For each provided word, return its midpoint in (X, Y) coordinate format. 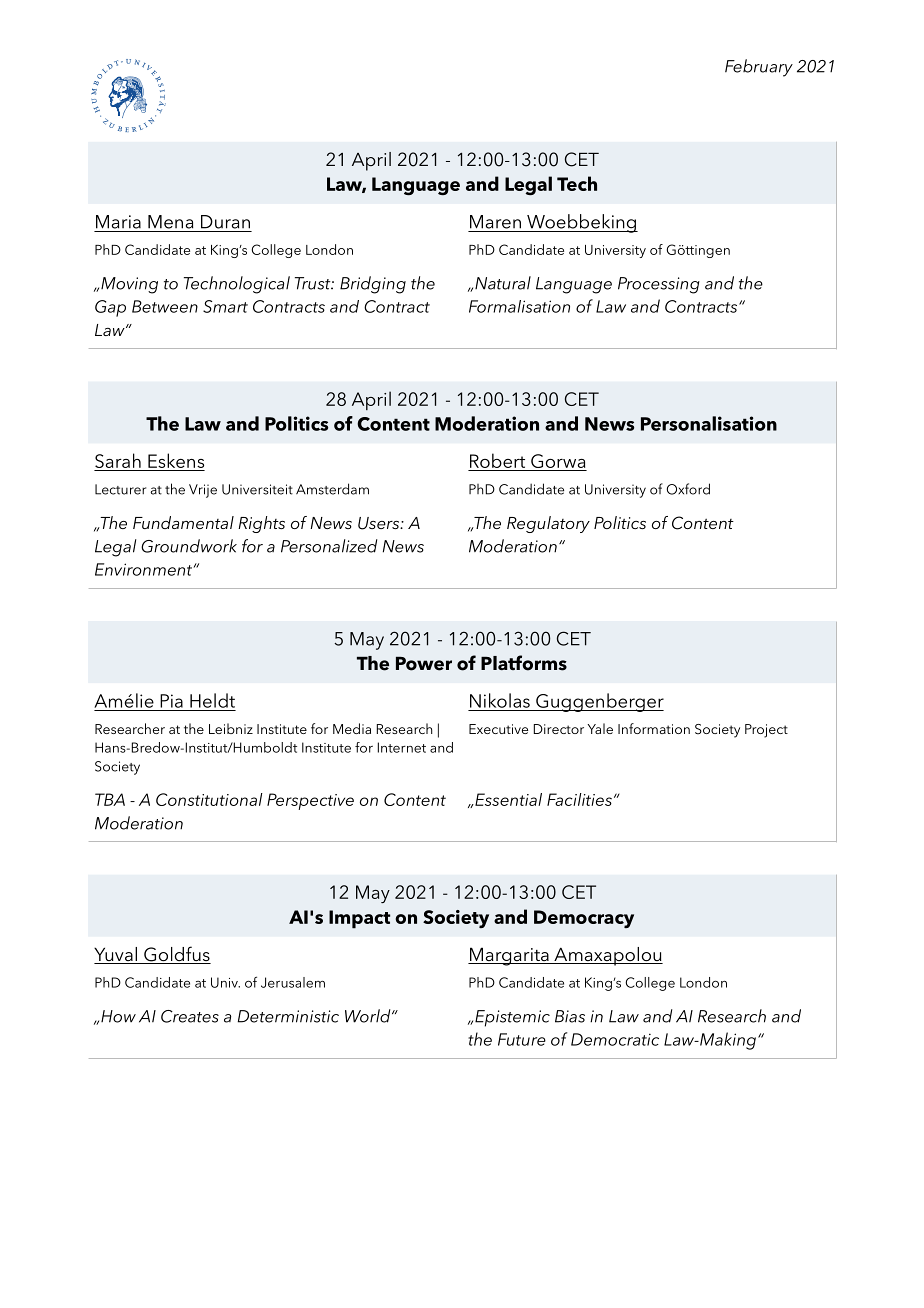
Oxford (688, 489)
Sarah (118, 462)
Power (424, 663)
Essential (507, 799)
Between (165, 306)
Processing (659, 285)
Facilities (579, 799)
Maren (495, 222)
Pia (171, 701)
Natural (503, 283)
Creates (190, 1016)
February (759, 68)
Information (654, 728)
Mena (170, 222)
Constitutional (209, 799)
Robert (497, 460)
